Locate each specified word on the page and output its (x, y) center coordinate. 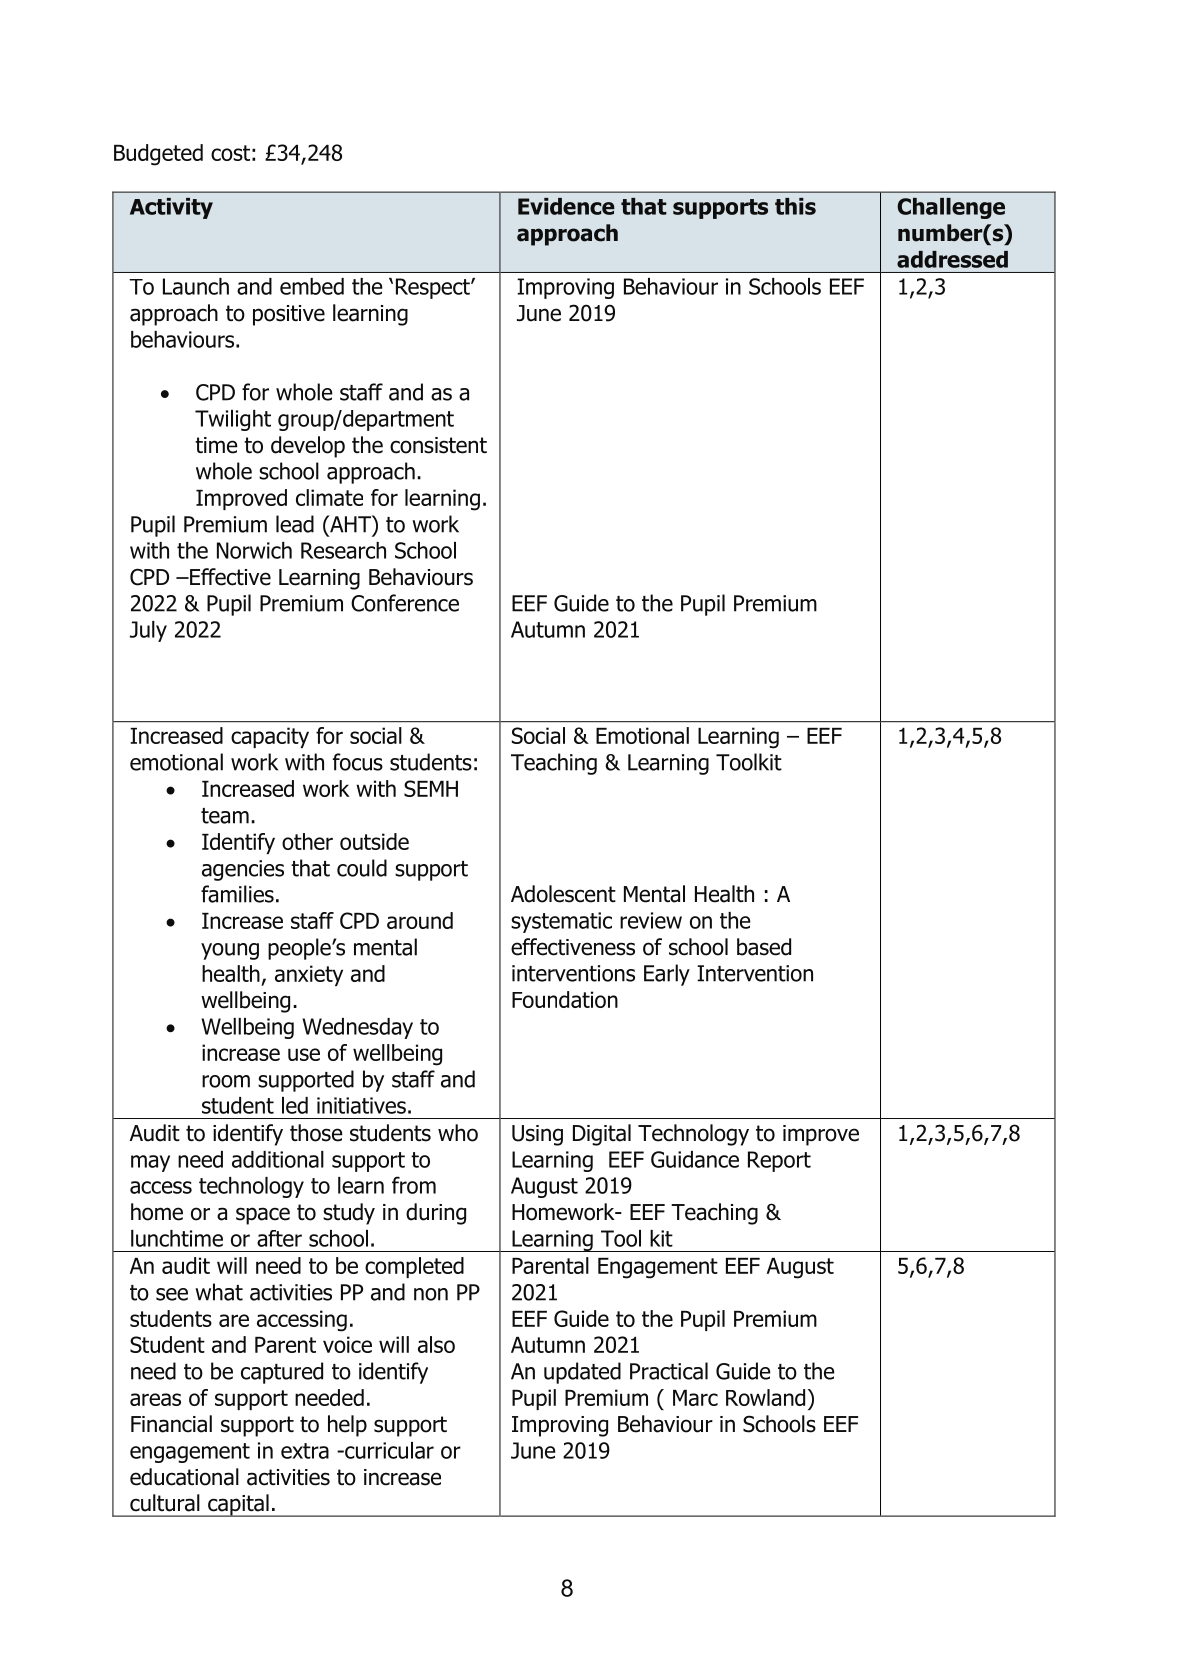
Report (779, 1161)
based (764, 947)
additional (278, 1159)
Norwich (254, 550)
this (795, 206)
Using (537, 1135)
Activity (171, 208)
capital (238, 1505)
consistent (438, 445)
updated (582, 1373)
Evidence (566, 206)
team (225, 816)
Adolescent (563, 894)
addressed (952, 259)
